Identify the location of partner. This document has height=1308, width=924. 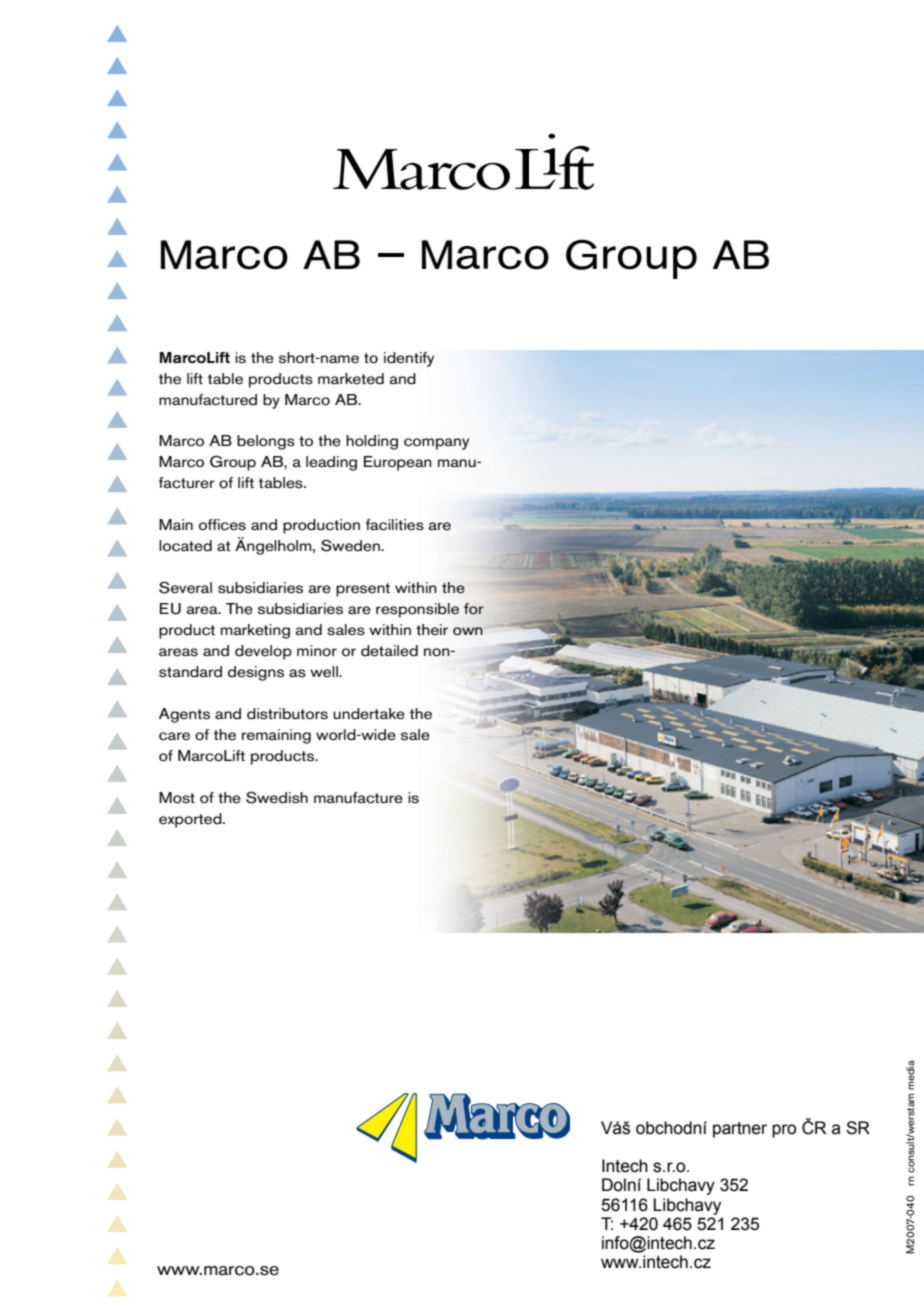
(740, 1130).
